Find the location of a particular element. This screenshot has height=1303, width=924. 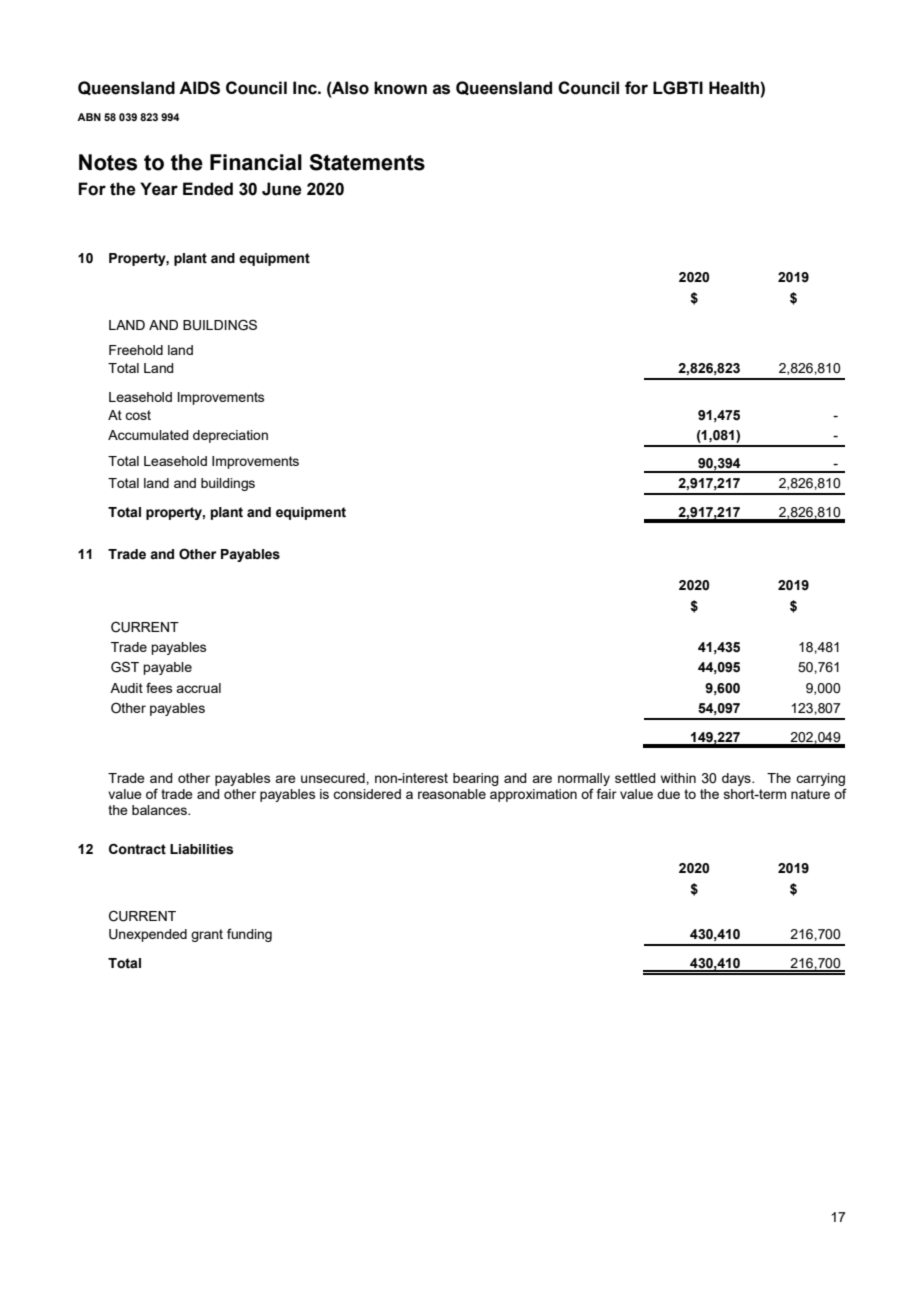

reasonable is located at coordinates (452, 794).
